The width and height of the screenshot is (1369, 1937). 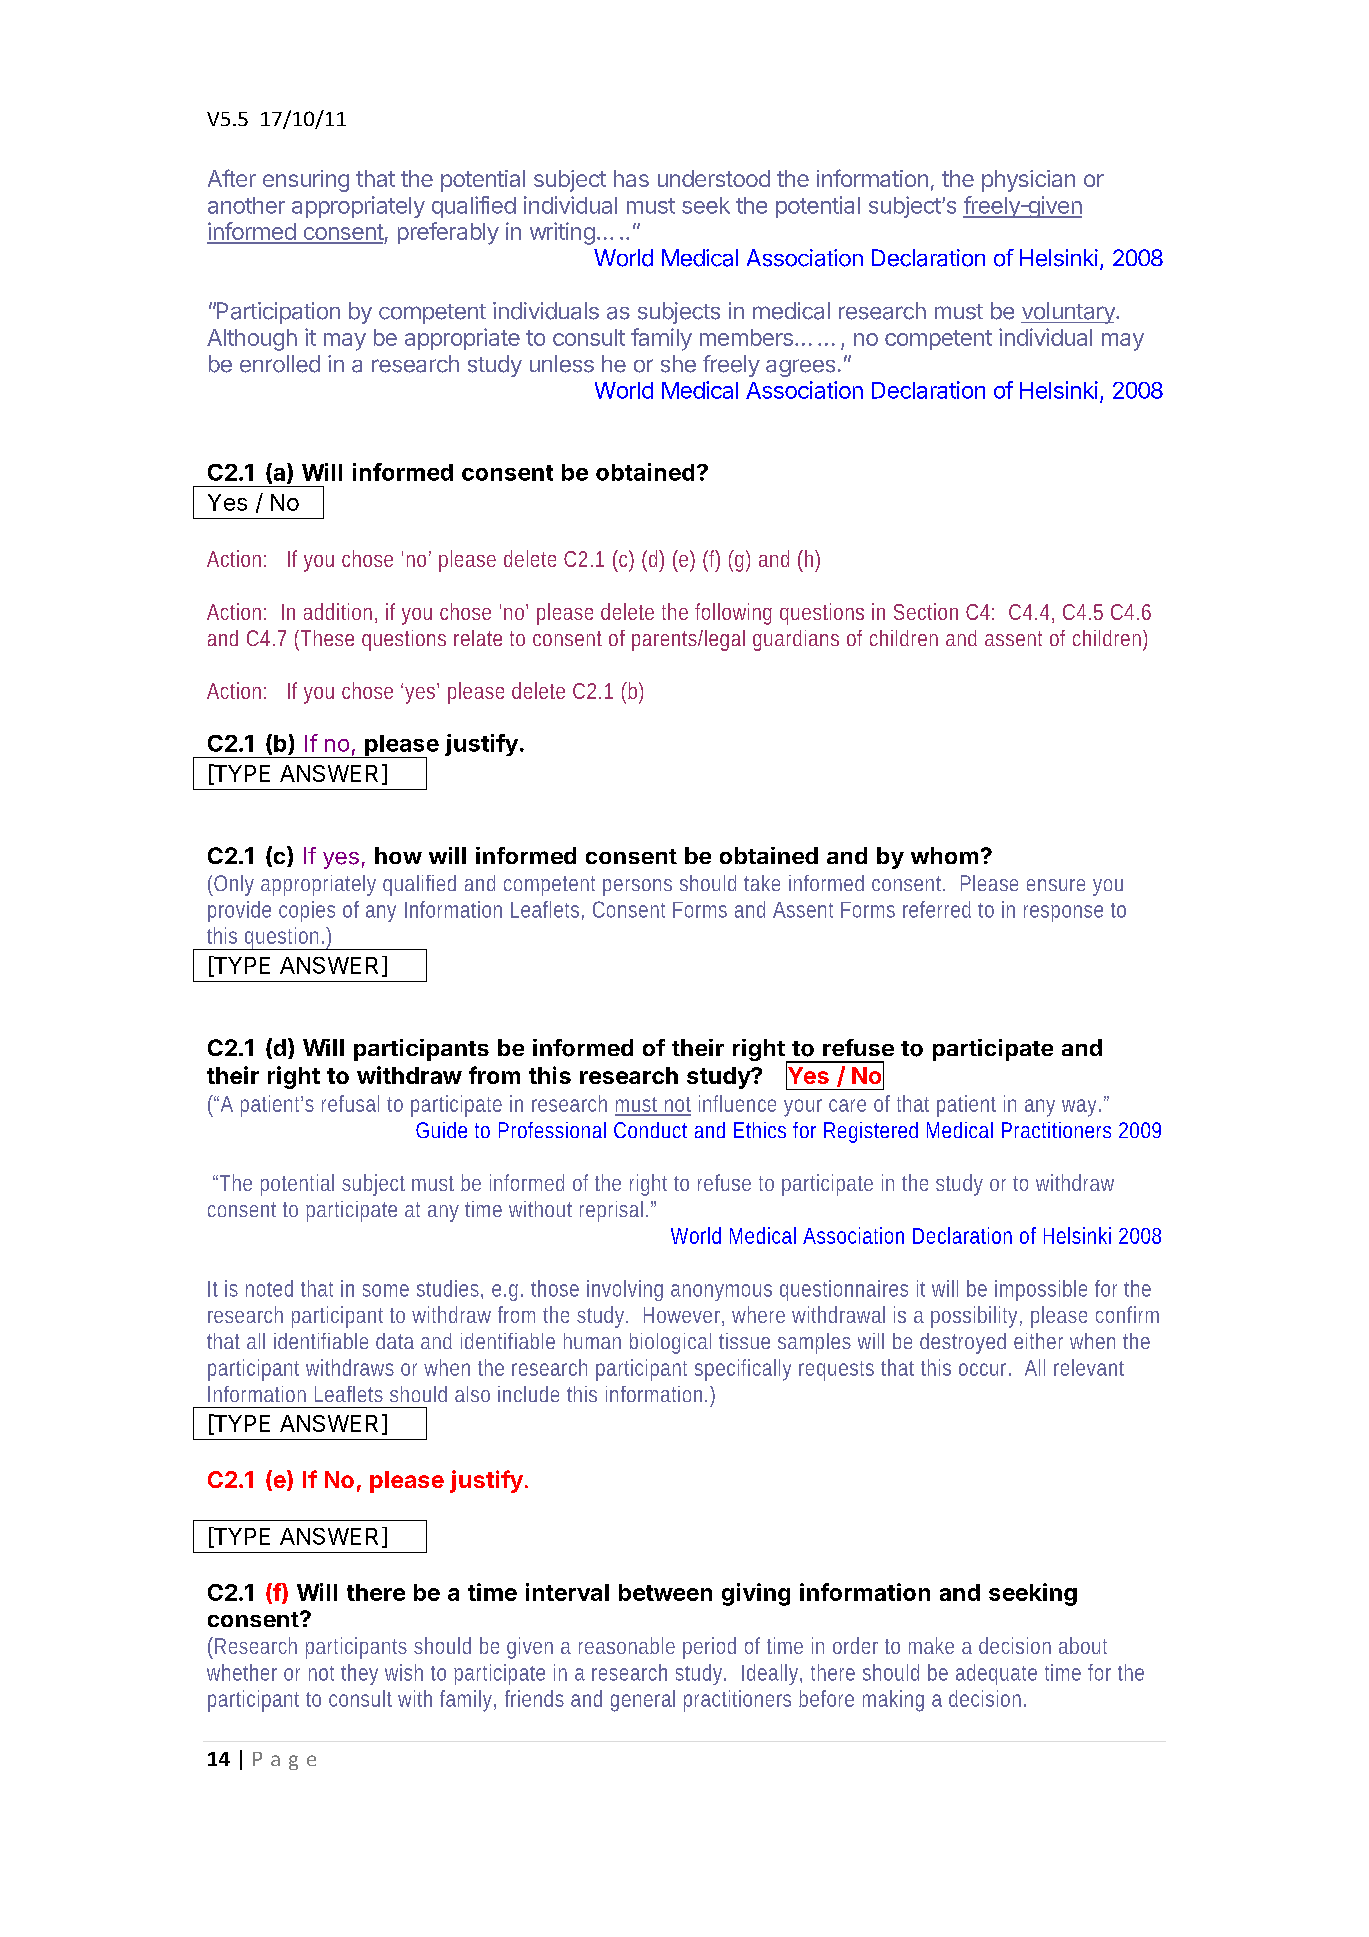 I want to click on ensuring, so click(x=306, y=181).
